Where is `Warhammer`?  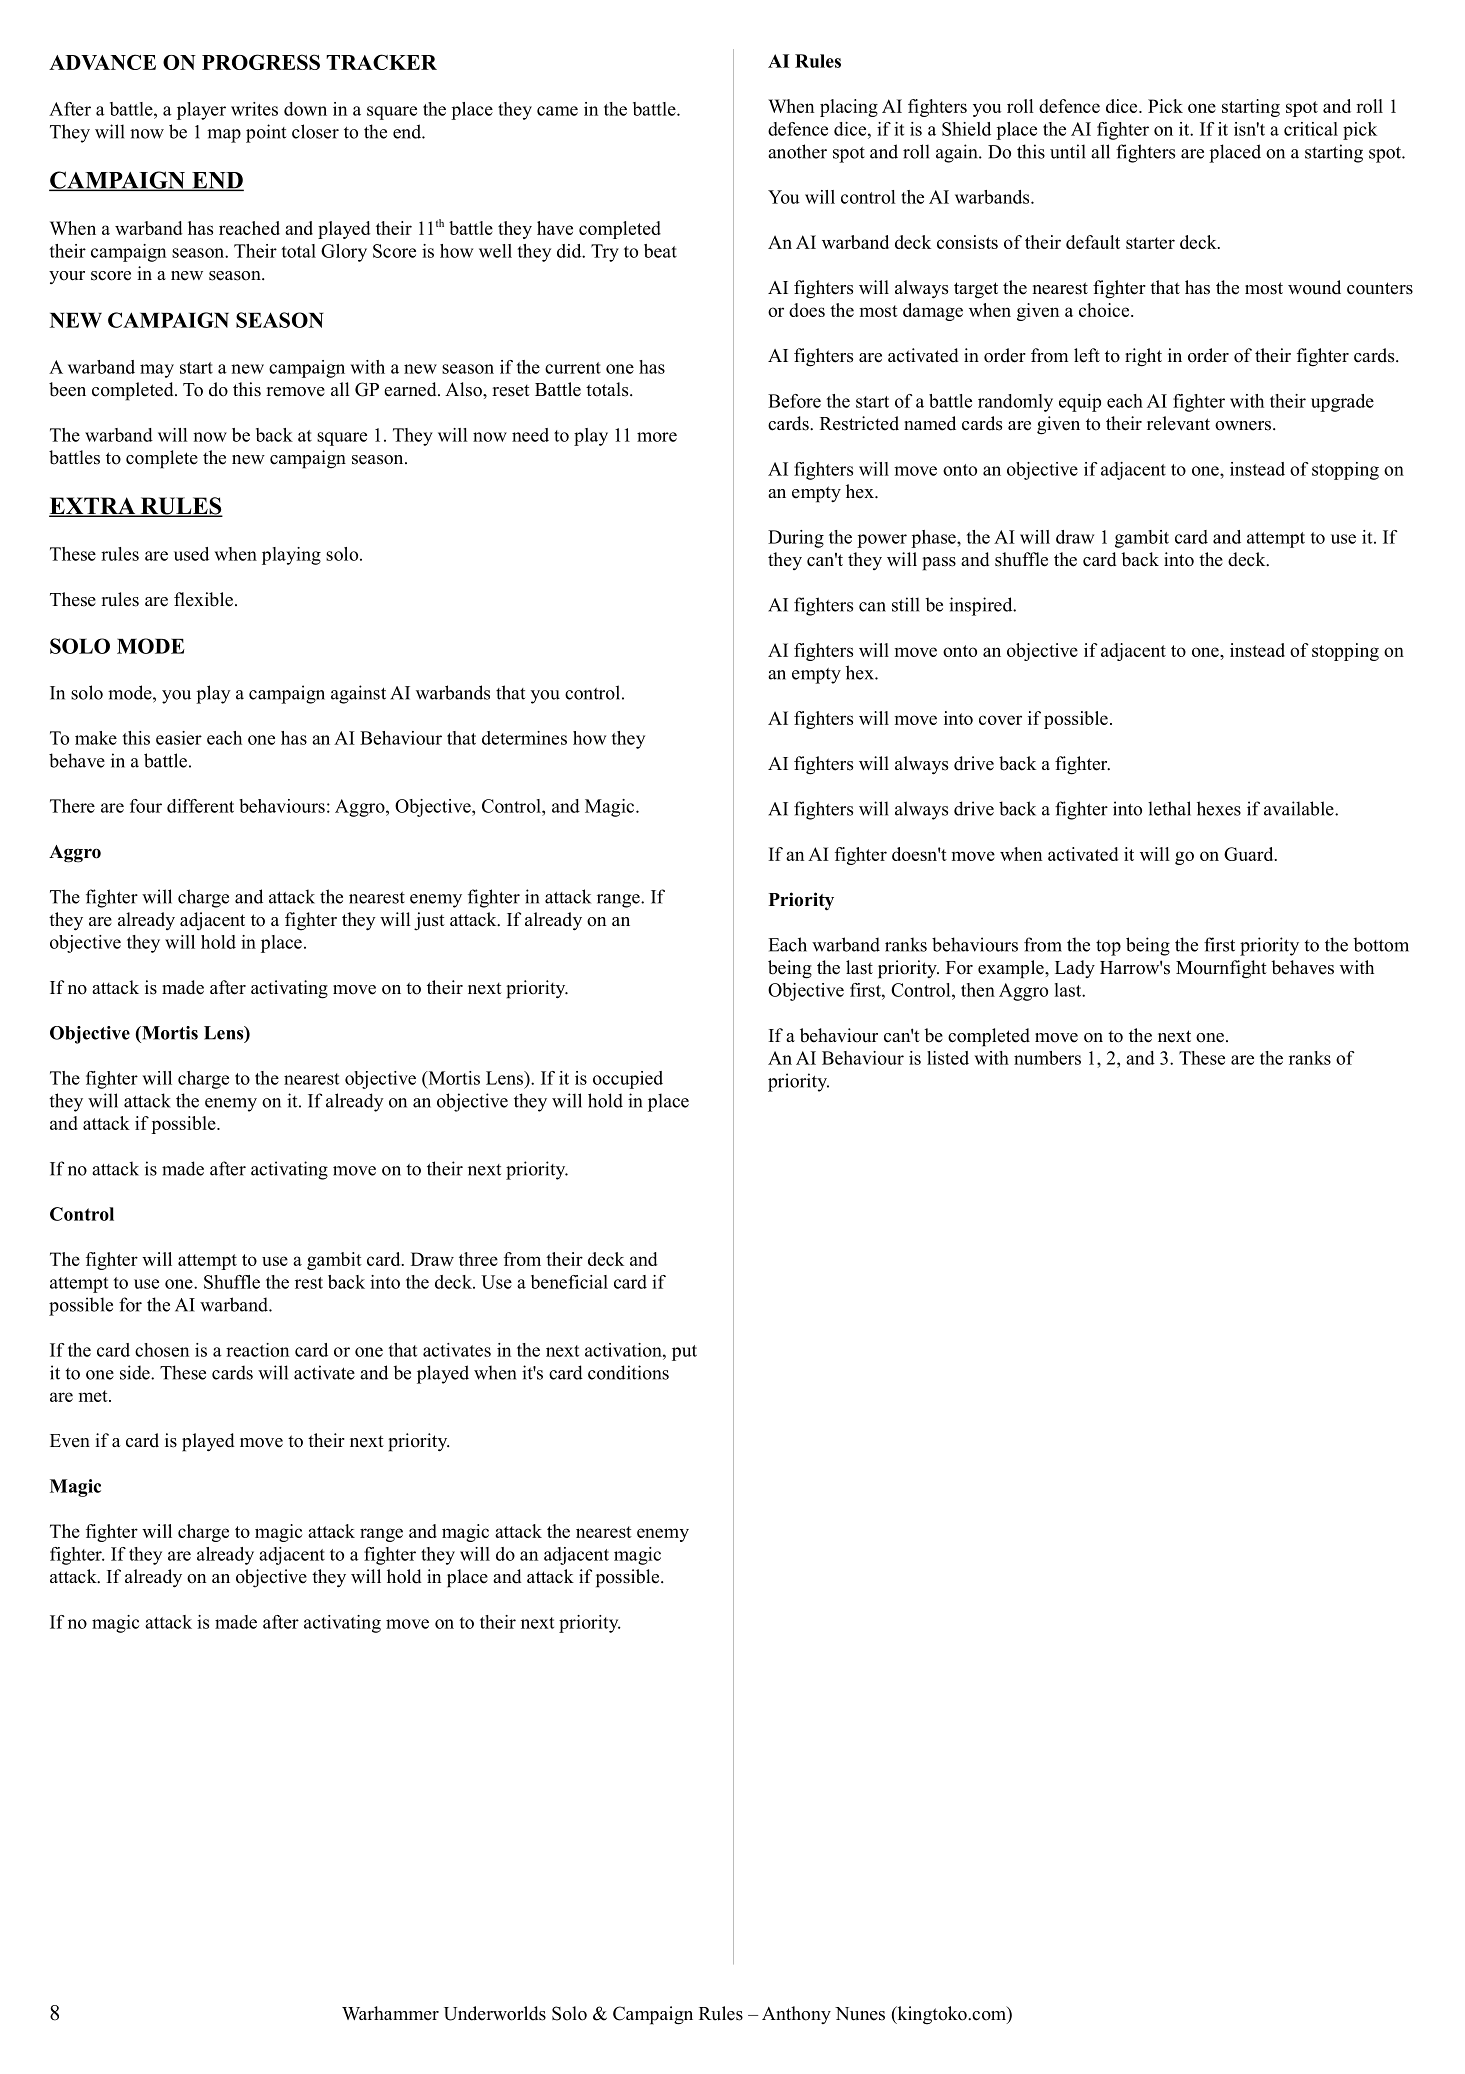 Warhammer is located at coordinates (390, 2013).
